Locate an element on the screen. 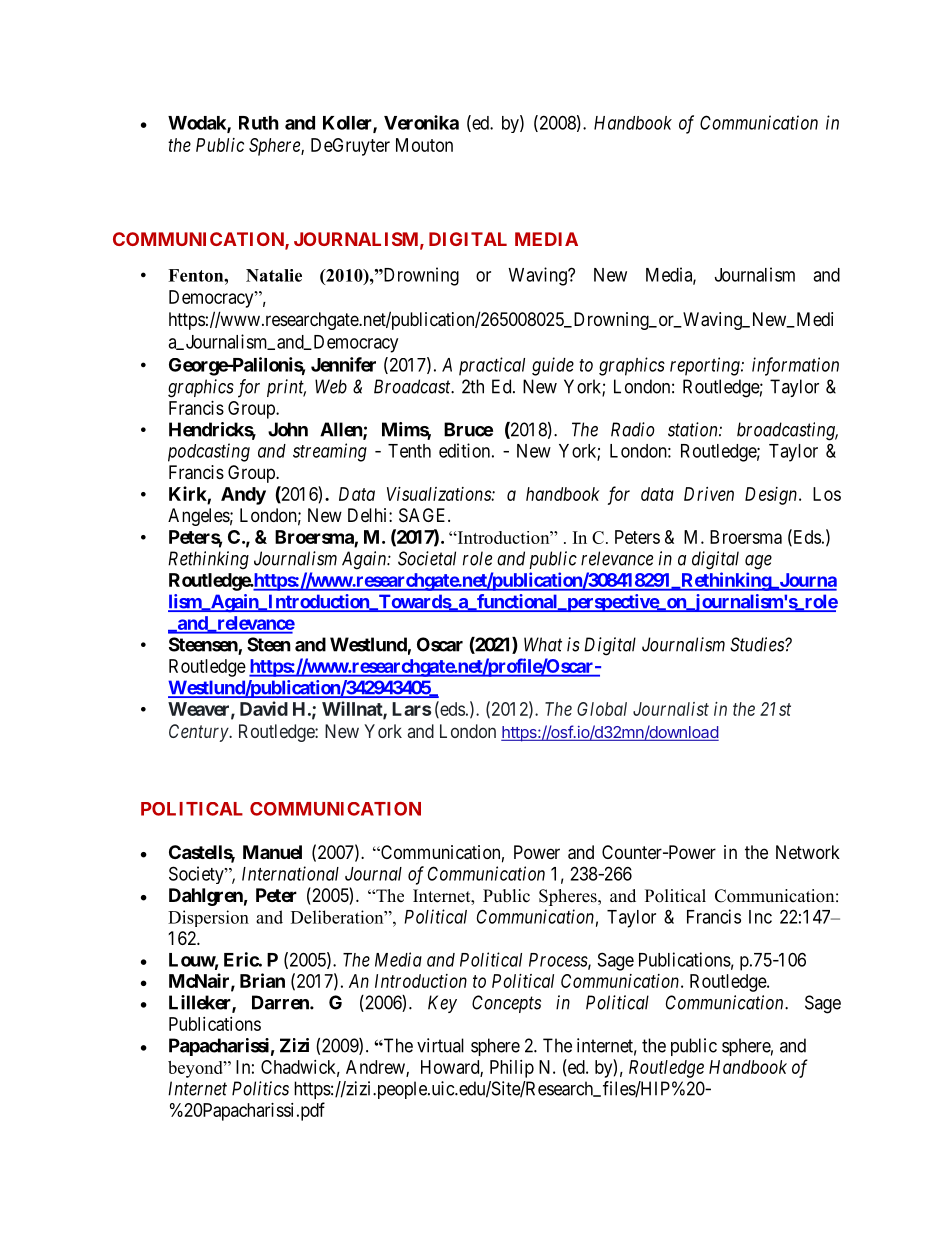 The image size is (952, 1233). Politics is located at coordinates (260, 1088).
